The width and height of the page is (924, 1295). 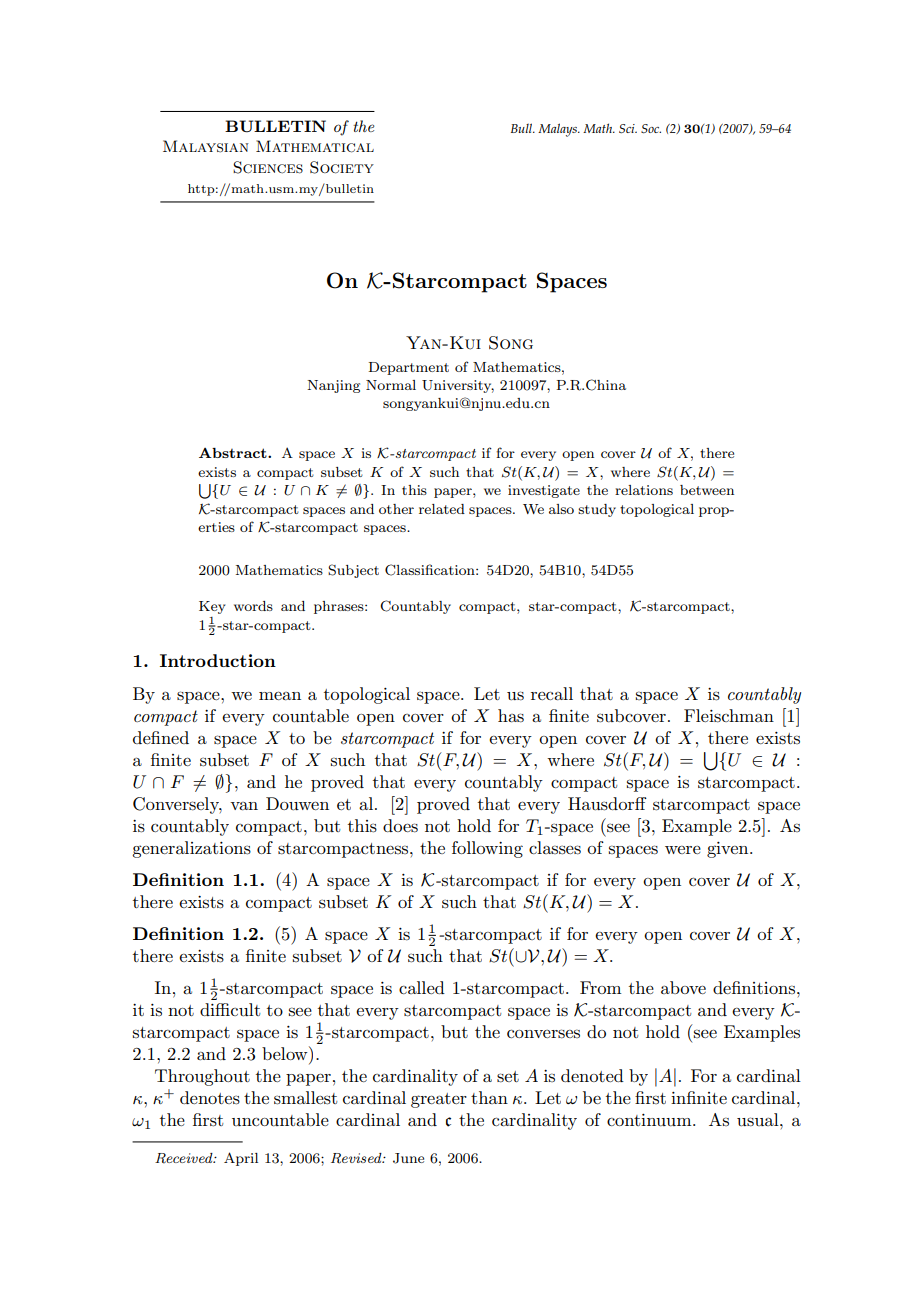 What do you see at coordinates (707, 490) in the page?
I see `between` at bounding box center [707, 490].
